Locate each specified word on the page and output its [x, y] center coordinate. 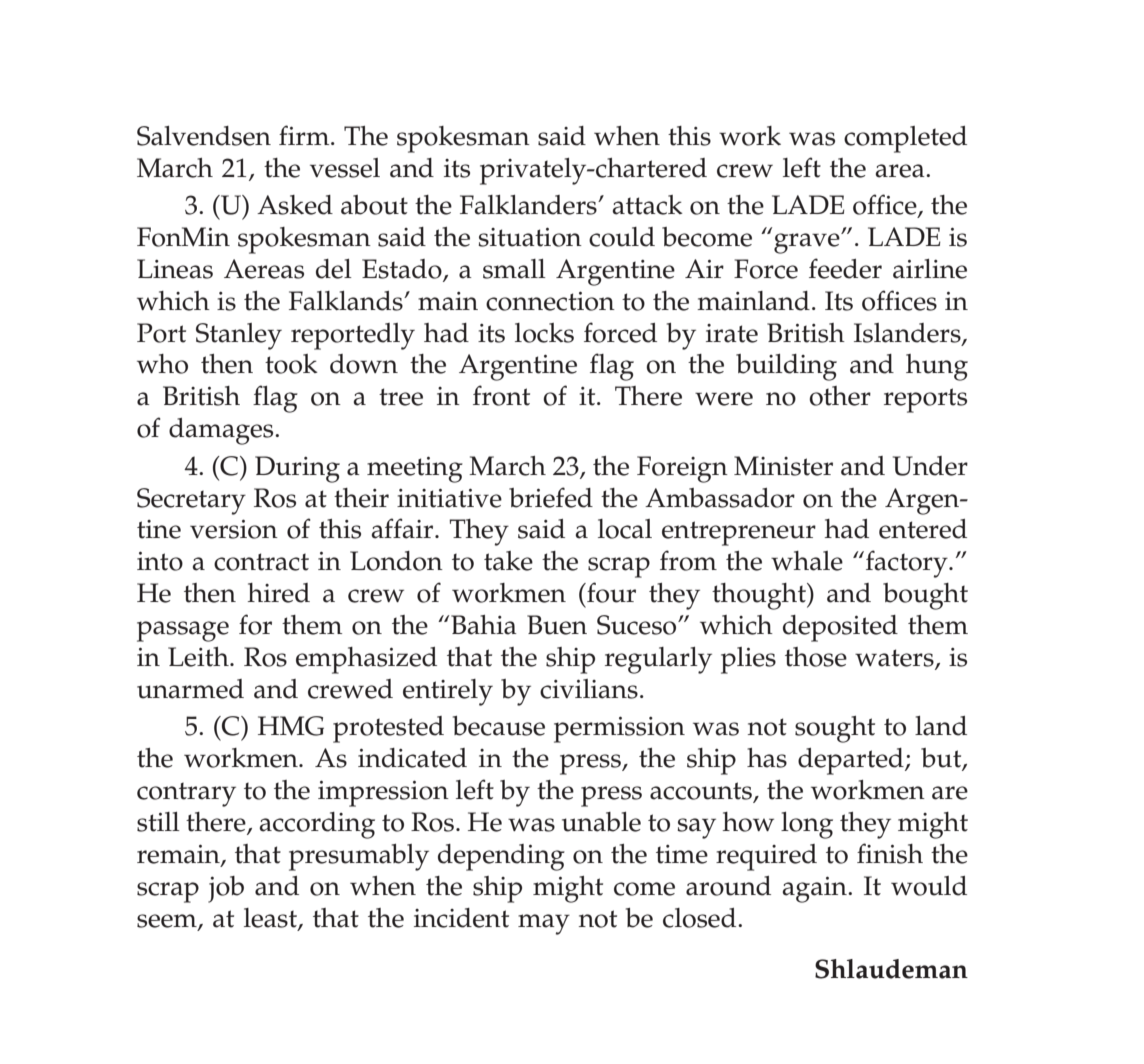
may [544, 924]
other [840, 396]
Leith [199, 657]
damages [222, 431]
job [226, 889]
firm [305, 135]
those [816, 657]
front [501, 395]
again [815, 889]
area [901, 171]
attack [647, 205]
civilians [589, 689]
